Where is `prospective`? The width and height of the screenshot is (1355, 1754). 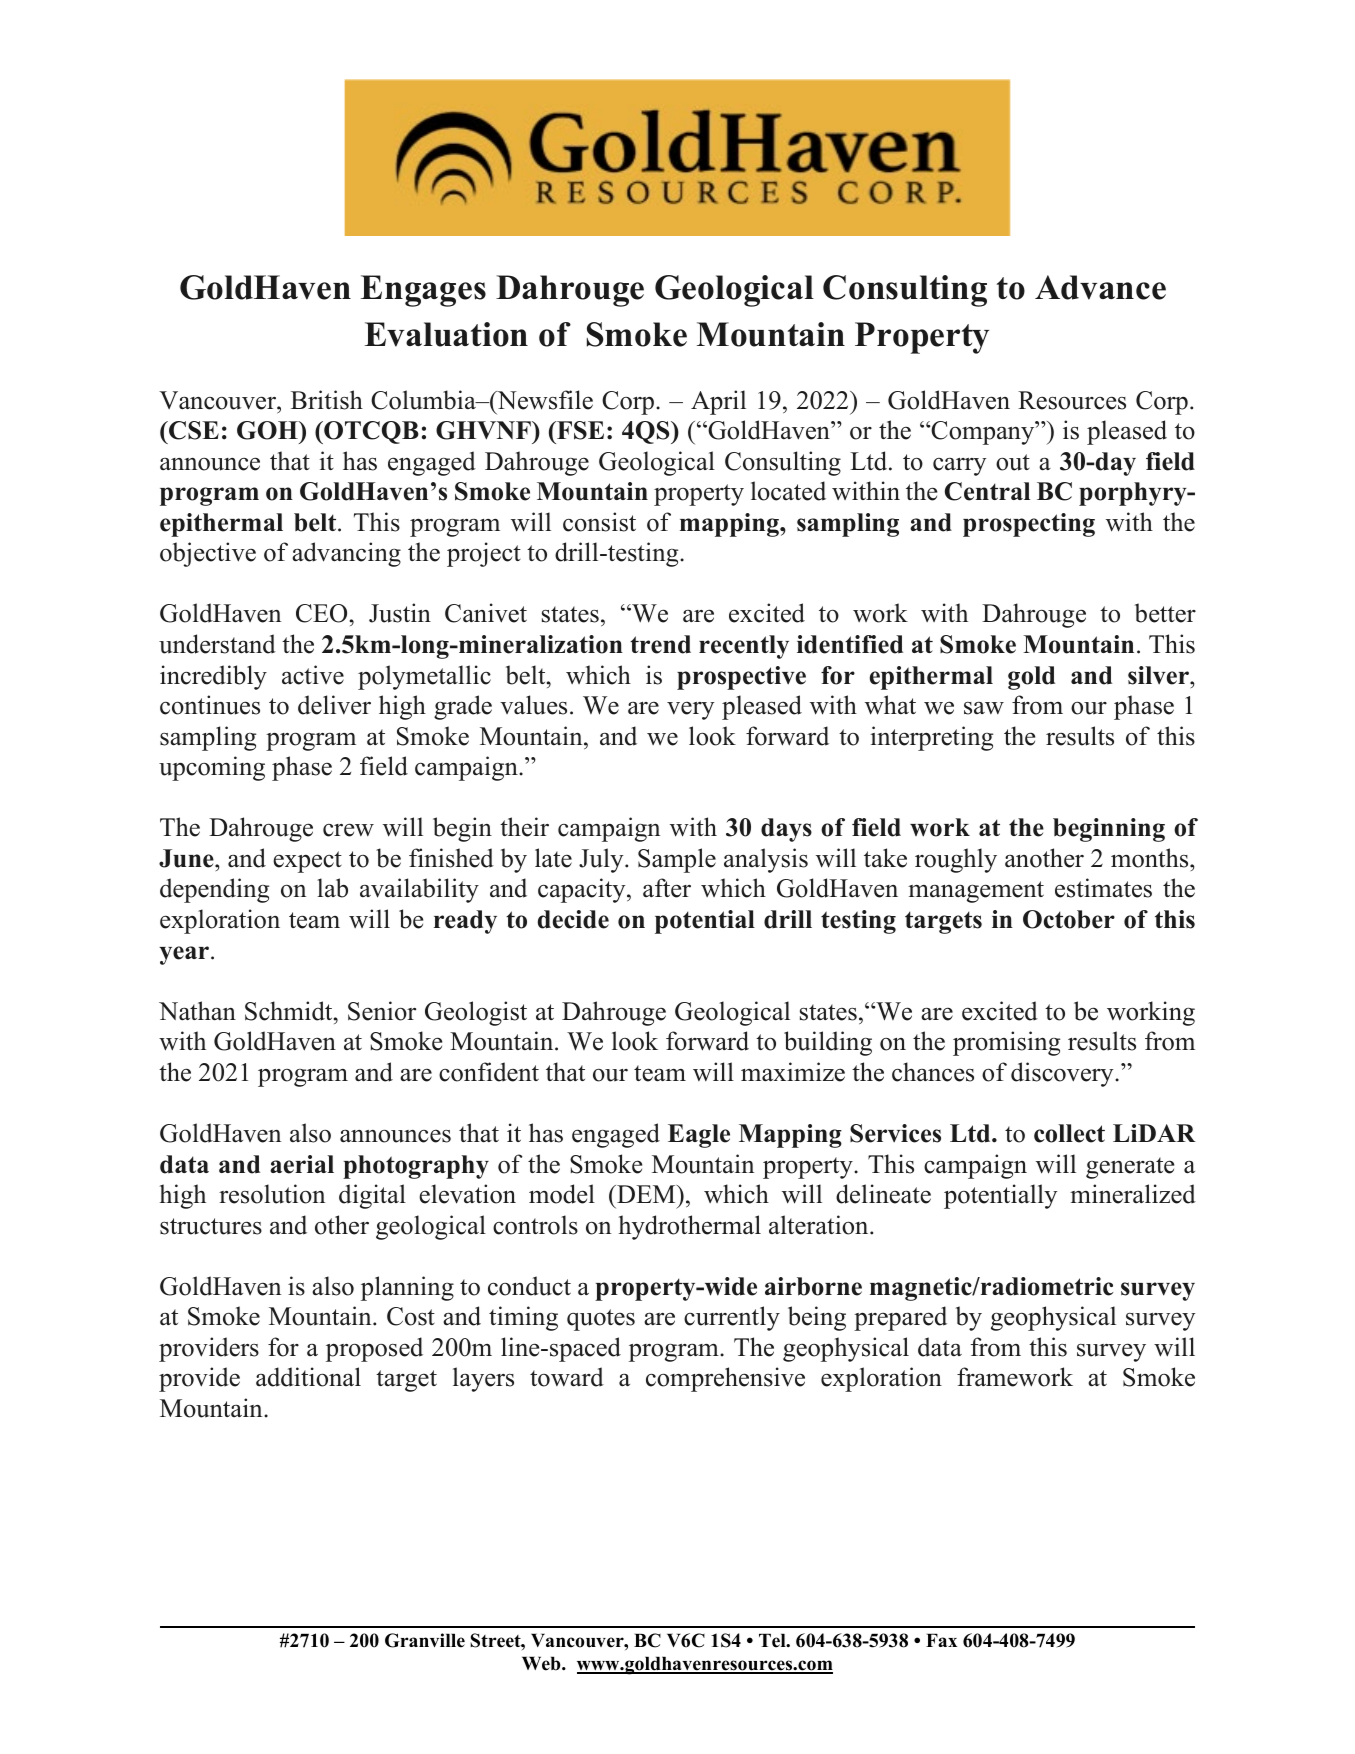
prospective is located at coordinates (741, 678).
